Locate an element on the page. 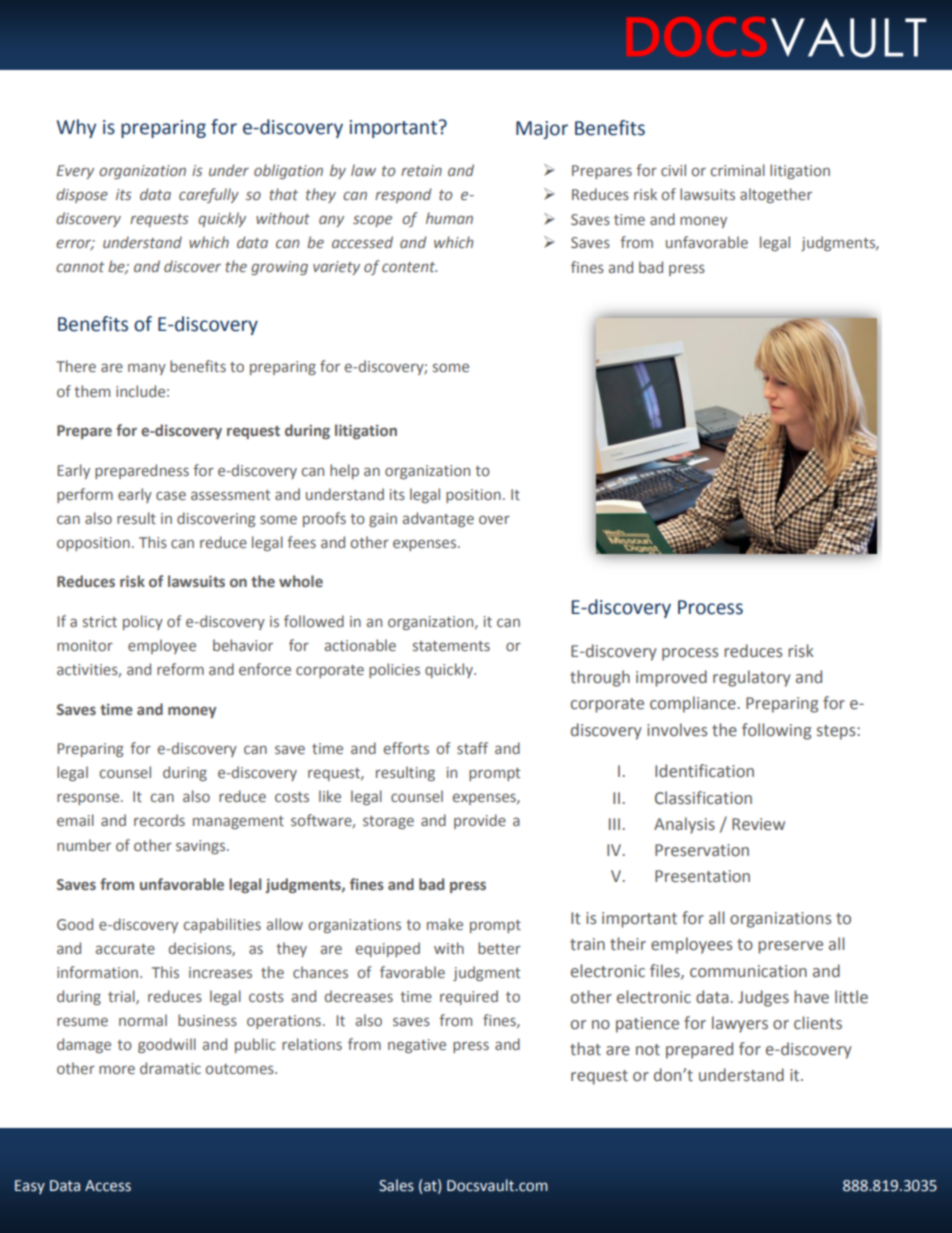  regulatory is located at coordinates (752, 678).
